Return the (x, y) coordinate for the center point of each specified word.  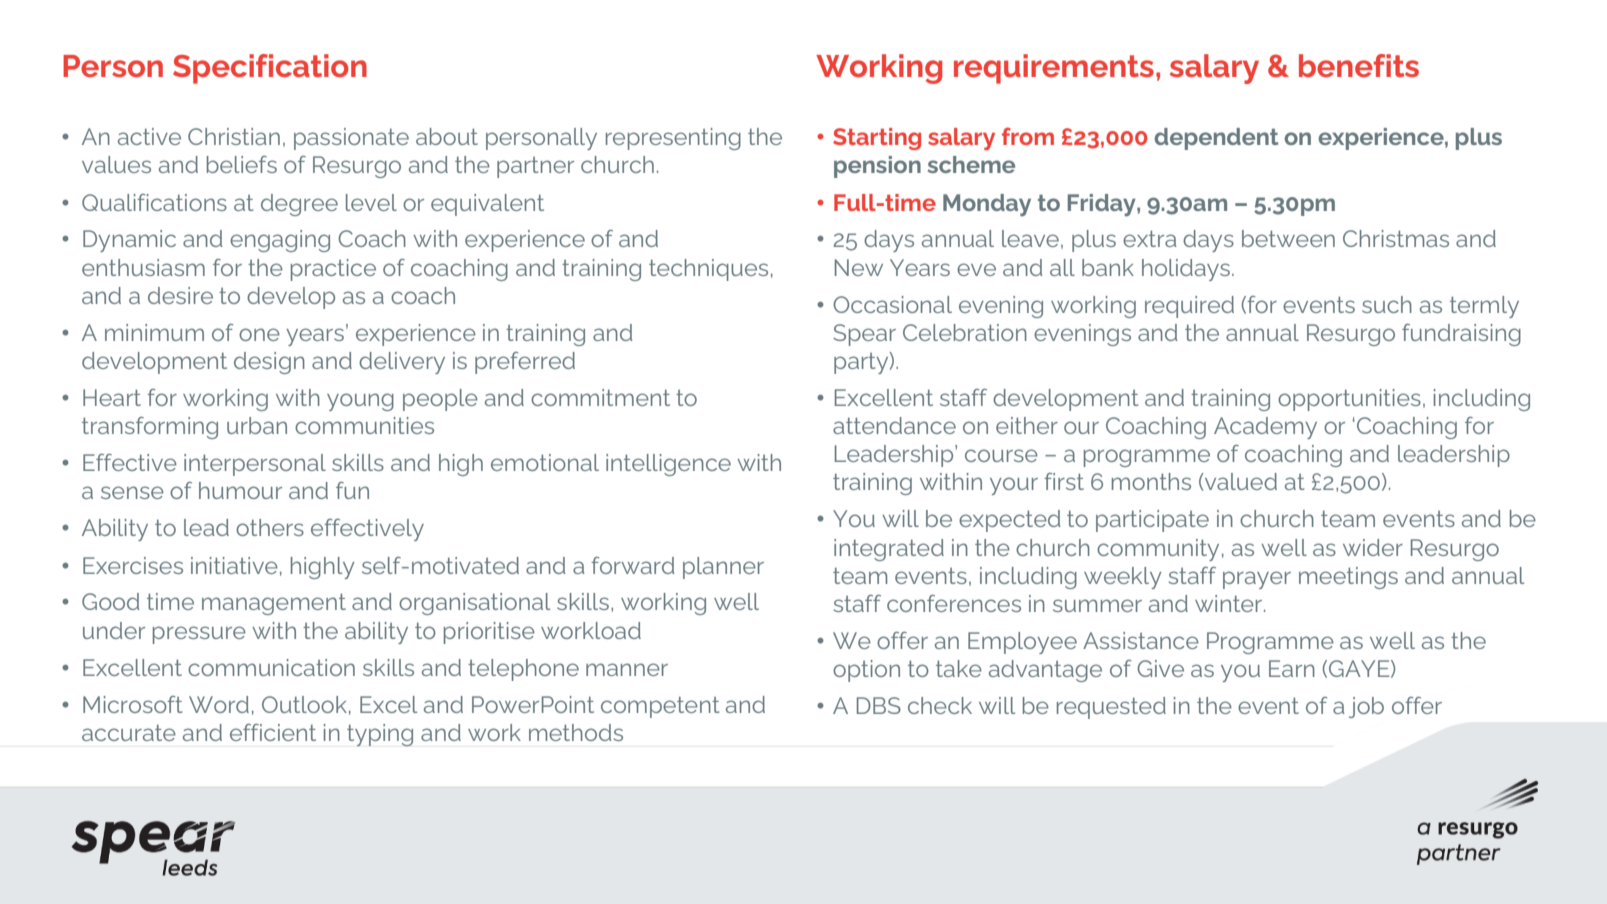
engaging (280, 241)
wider (1373, 547)
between (1288, 238)
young (360, 402)
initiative (234, 565)
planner (723, 568)
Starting (877, 139)
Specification (270, 69)
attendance (894, 425)
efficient (273, 732)
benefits (1359, 65)
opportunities (1349, 400)
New (859, 267)
